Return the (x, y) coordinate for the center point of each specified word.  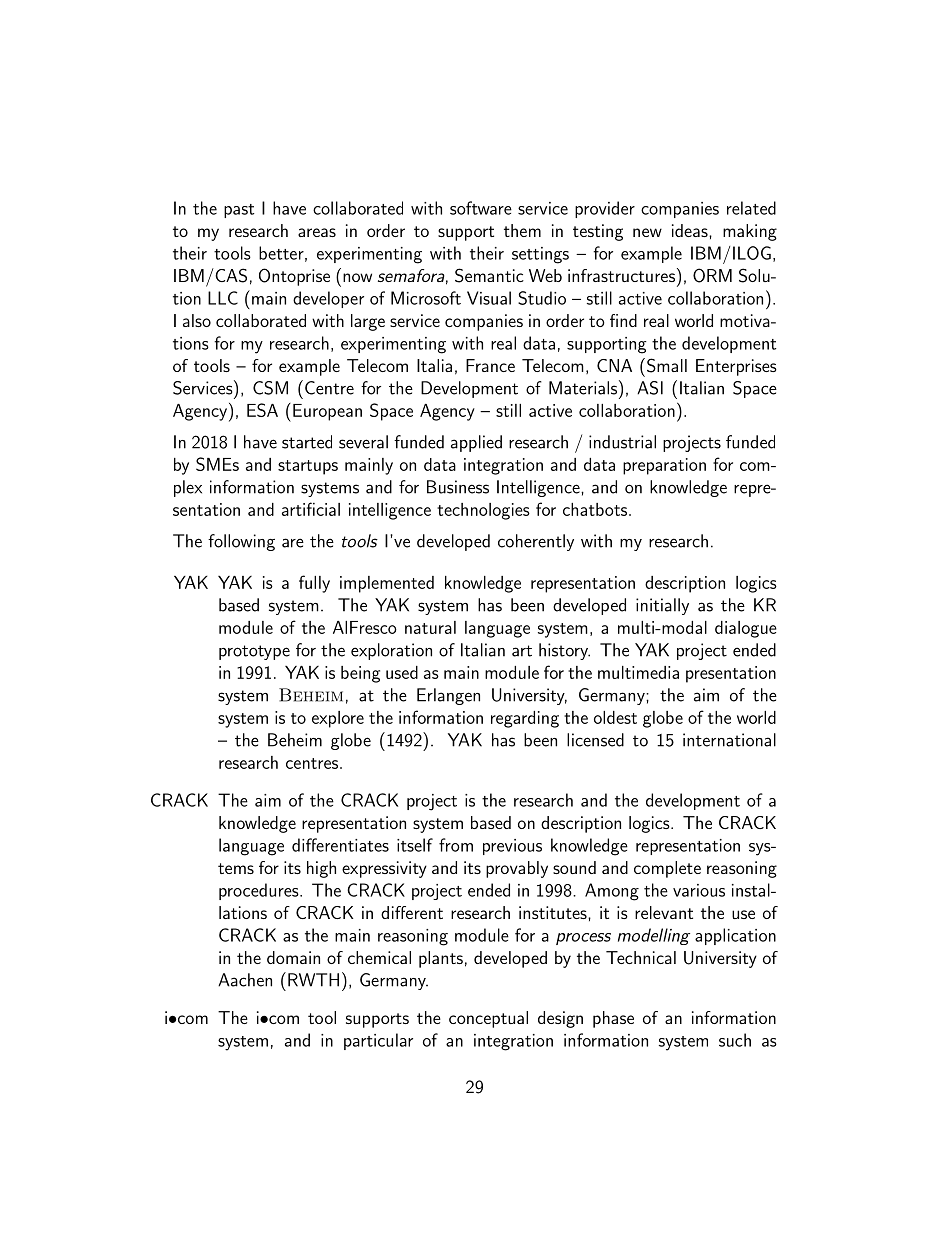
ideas (690, 230)
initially (662, 606)
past (239, 211)
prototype (254, 652)
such (735, 1040)
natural (430, 627)
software (481, 208)
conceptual (488, 1019)
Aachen (245, 980)
